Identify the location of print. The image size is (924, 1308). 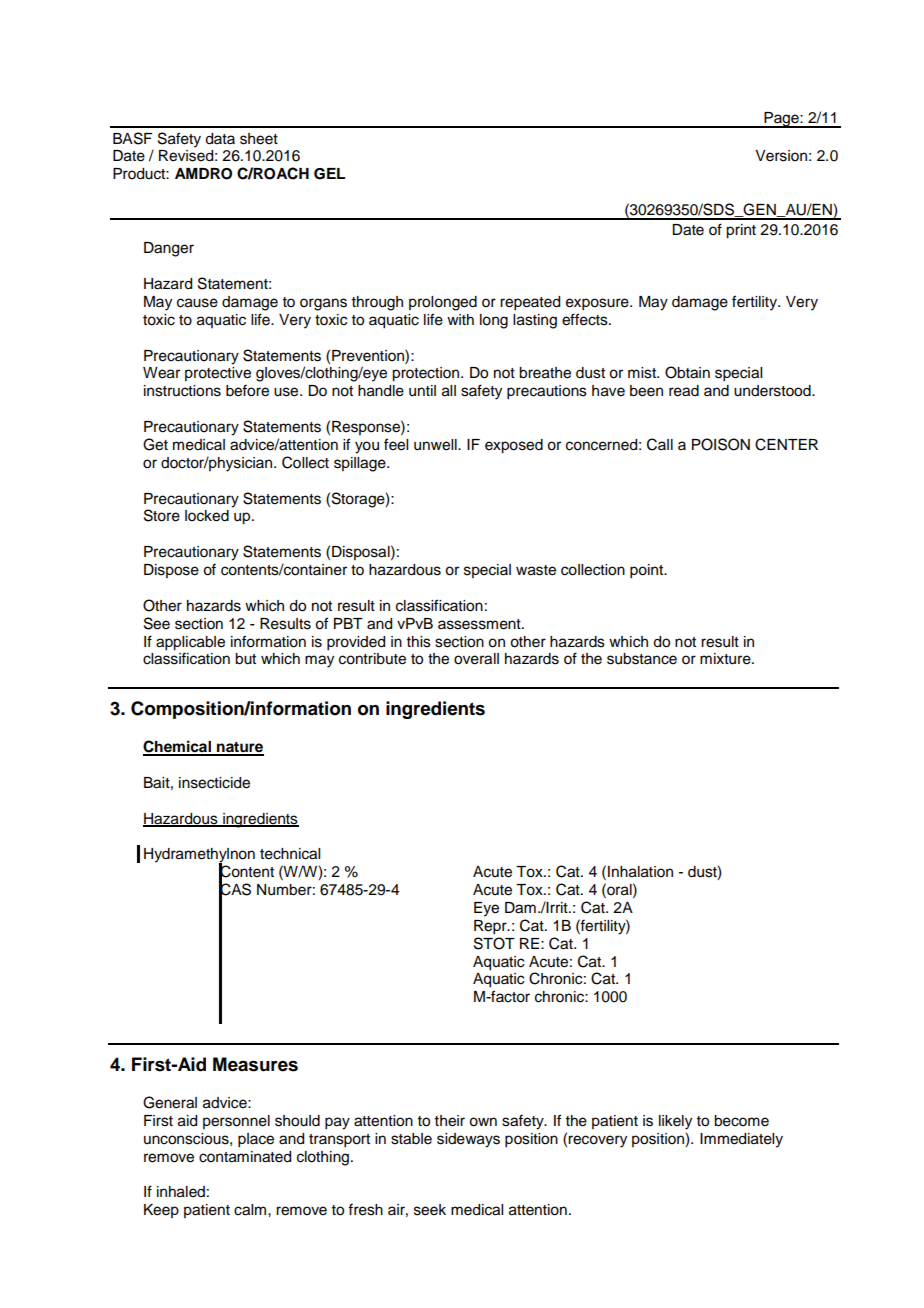
(741, 231).
